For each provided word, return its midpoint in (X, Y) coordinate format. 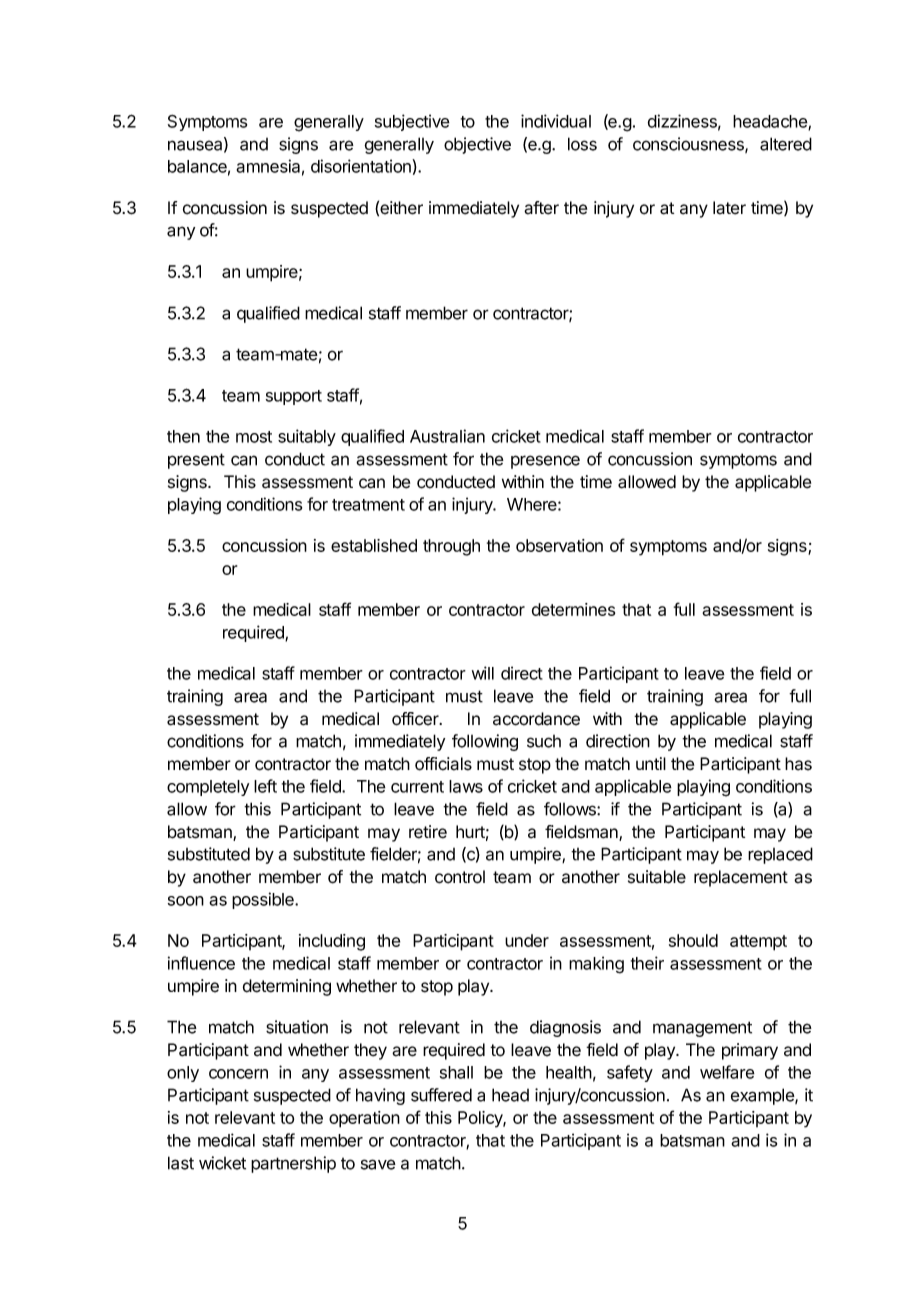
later (729, 208)
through (451, 547)
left (265, 786)
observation (559, 545)
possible (264, 900)
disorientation (362, 166)
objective (477, 145)
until (651, 763)
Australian (447, 436)
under (527, 940)
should (693, 940)
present (196, 461)
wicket (222, 1163)
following (485, 742)
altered (786, 144)
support (294, 397)
